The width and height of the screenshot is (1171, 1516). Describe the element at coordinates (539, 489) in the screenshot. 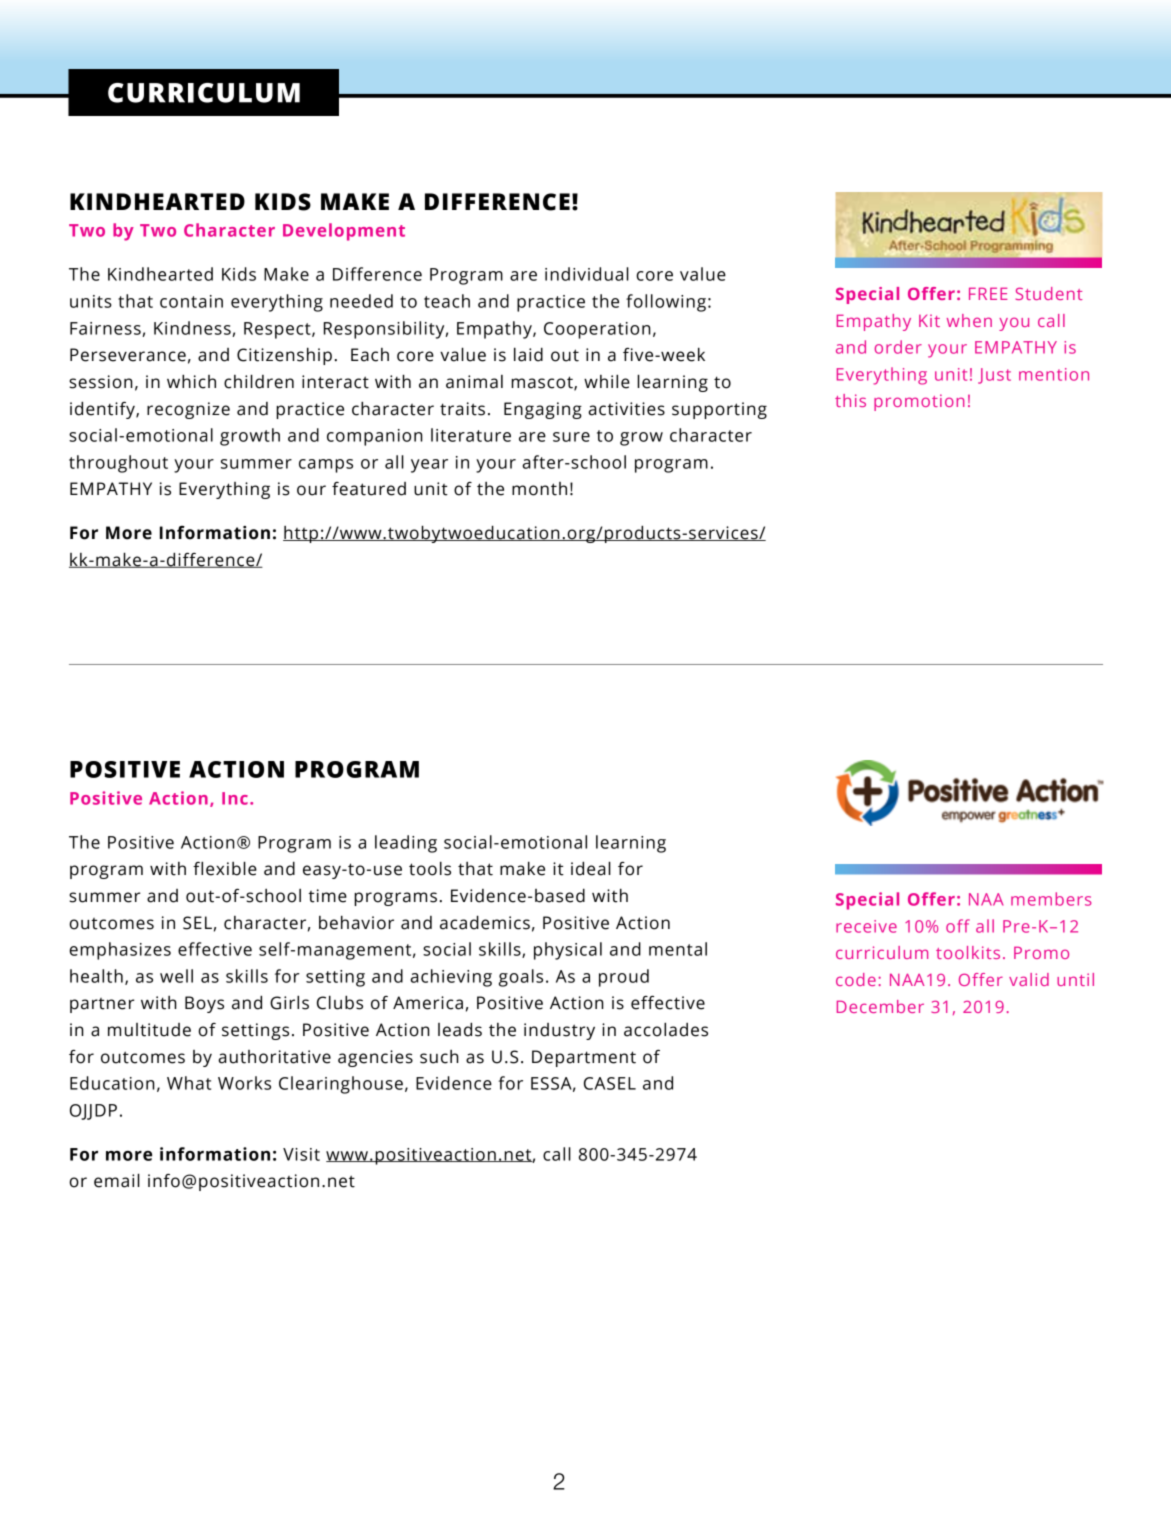

I see `month` at that location.
